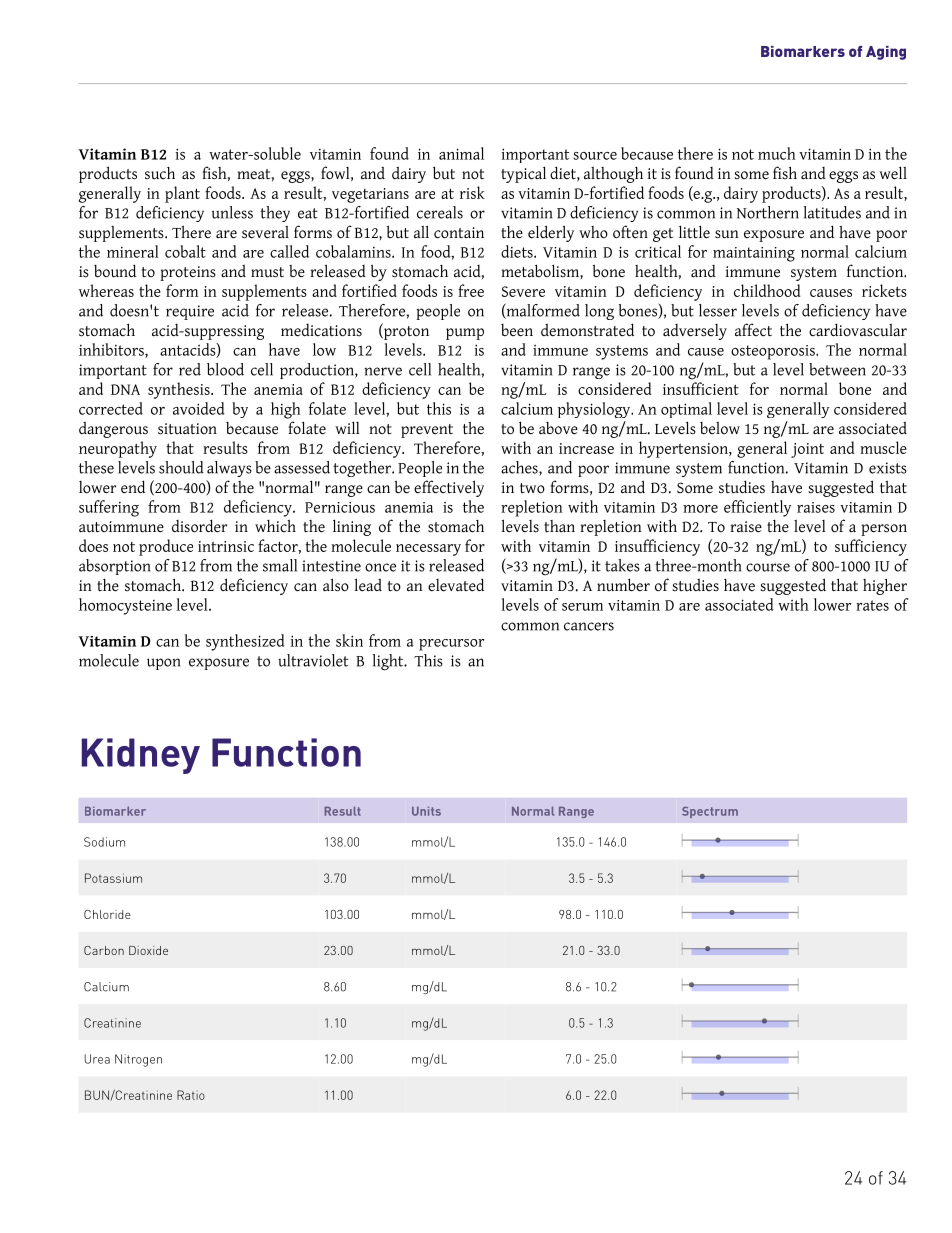  I want to click on produce, so click(166, 547).
